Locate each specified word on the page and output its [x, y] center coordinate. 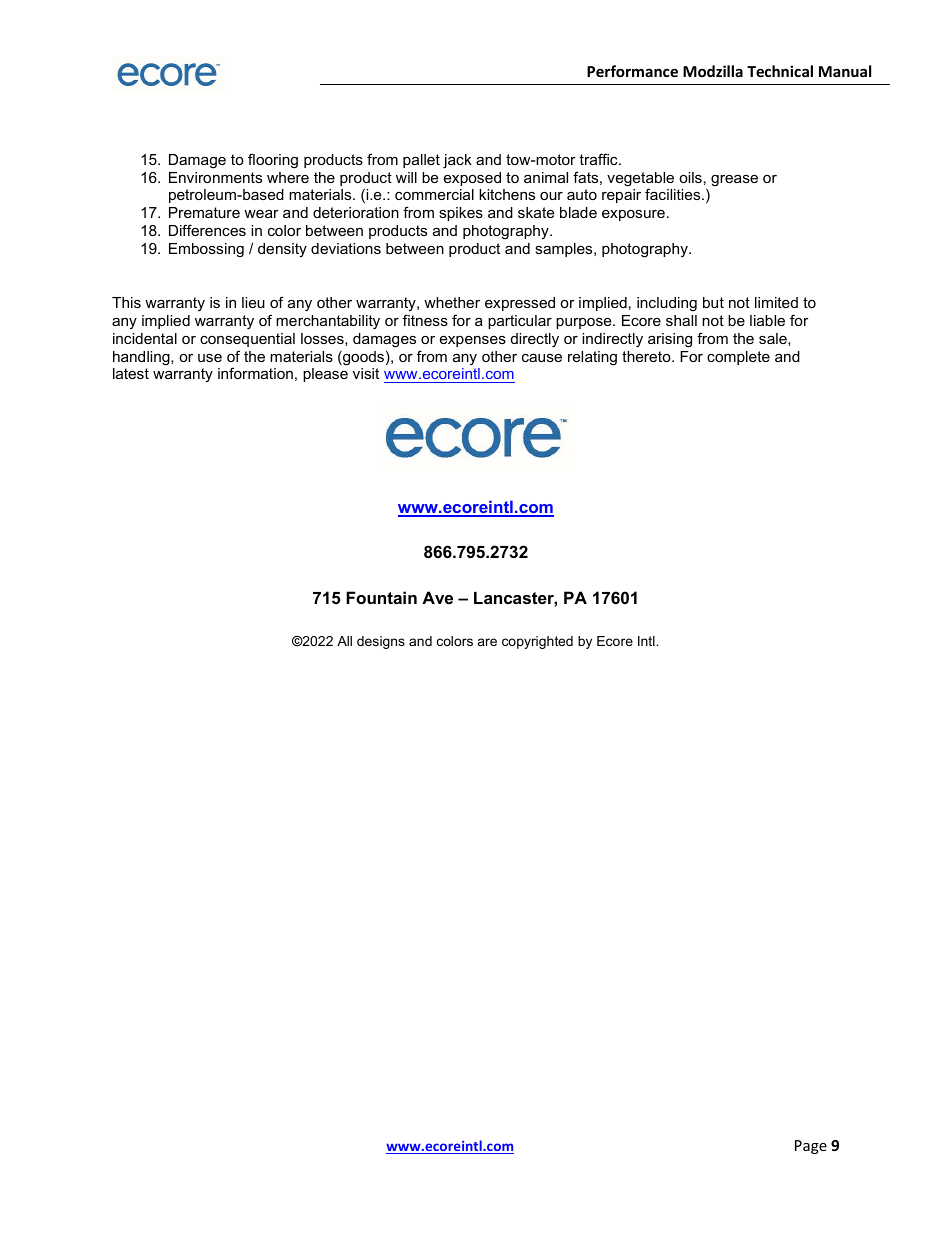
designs [381, 642]
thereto [647, 356]
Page [811, 1147]
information [255, 373]
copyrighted [537, 642]
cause [542, 358]
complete [738, 358]
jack [457, 161]
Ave [437, 597]
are [487, 642]
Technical [780, 71]
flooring [273, 161]
